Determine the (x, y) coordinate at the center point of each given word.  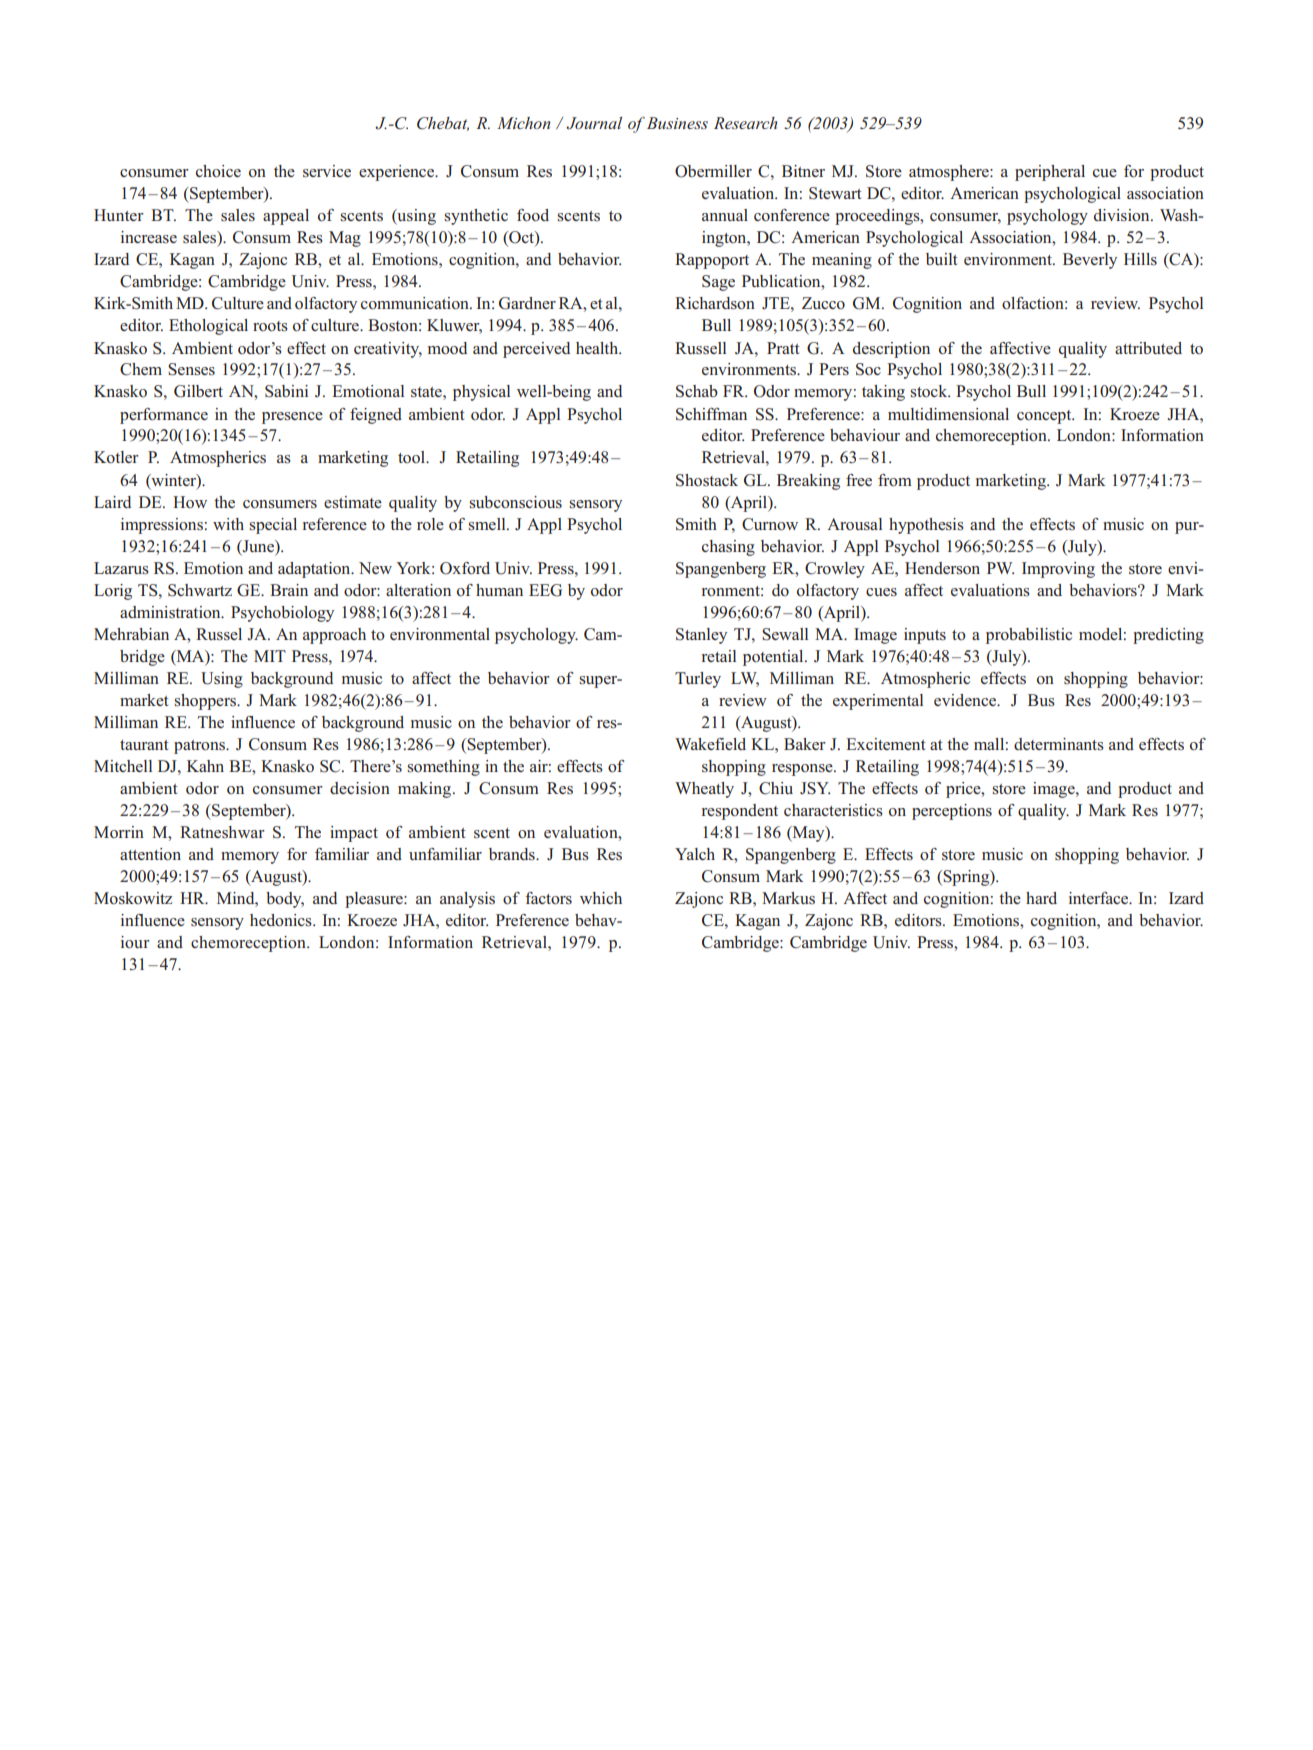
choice (218, 171)
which (601, 898)
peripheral (1050, 173)
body (285, 900)
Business (676, 123)
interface (1100, 898)
